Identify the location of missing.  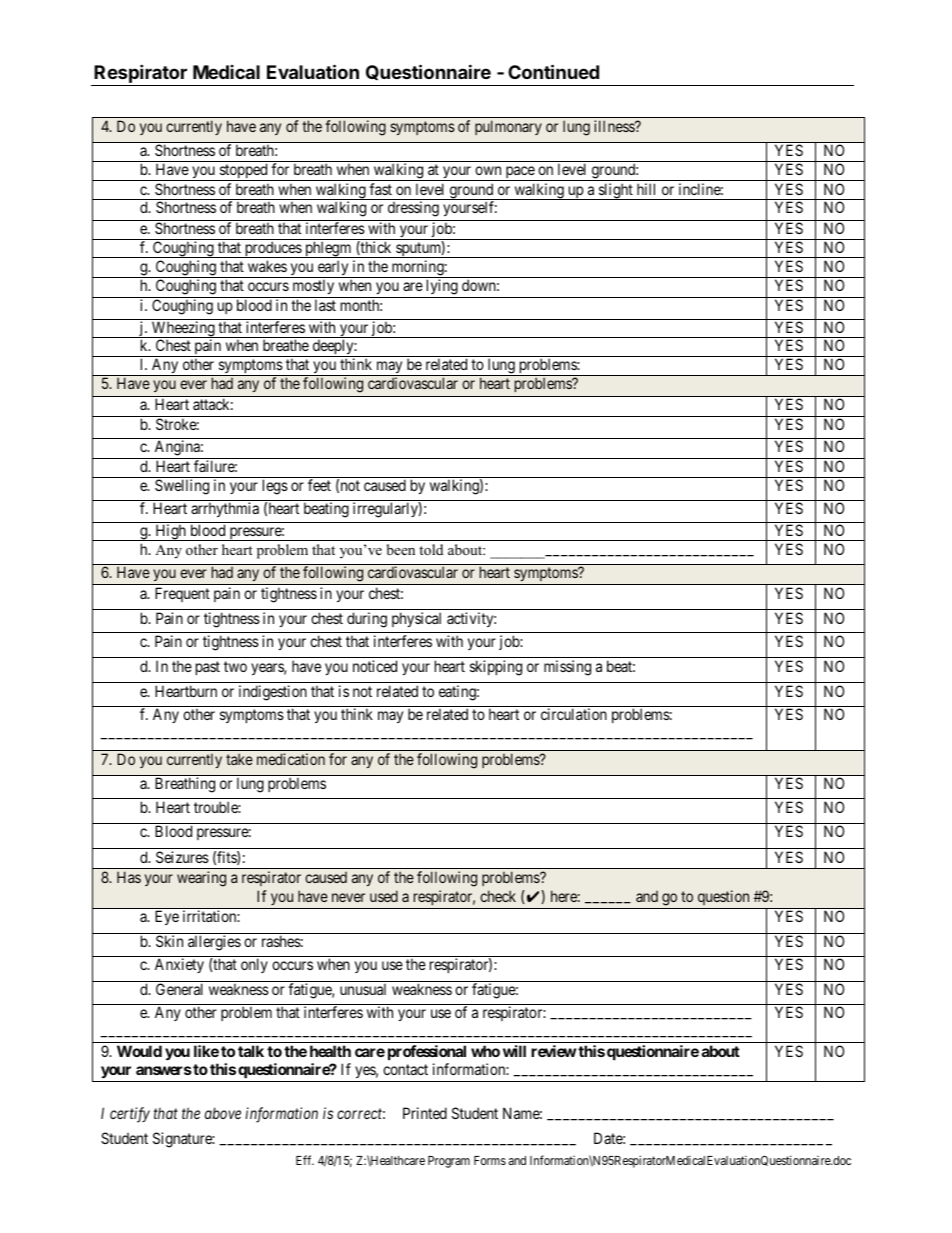
(567, 668).
